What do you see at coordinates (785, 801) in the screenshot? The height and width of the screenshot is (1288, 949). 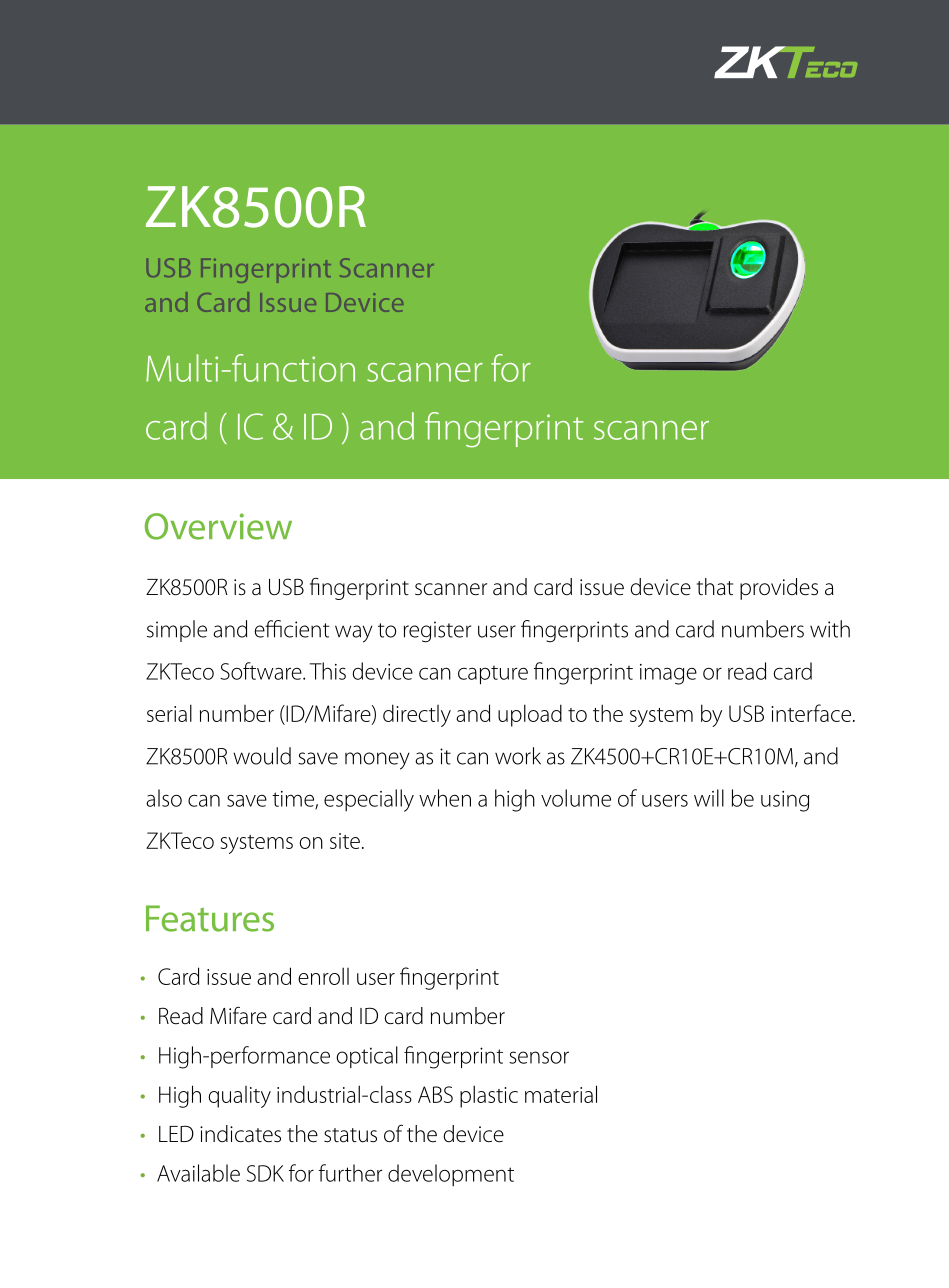 I see `using` at bounding box center [785, 801].
